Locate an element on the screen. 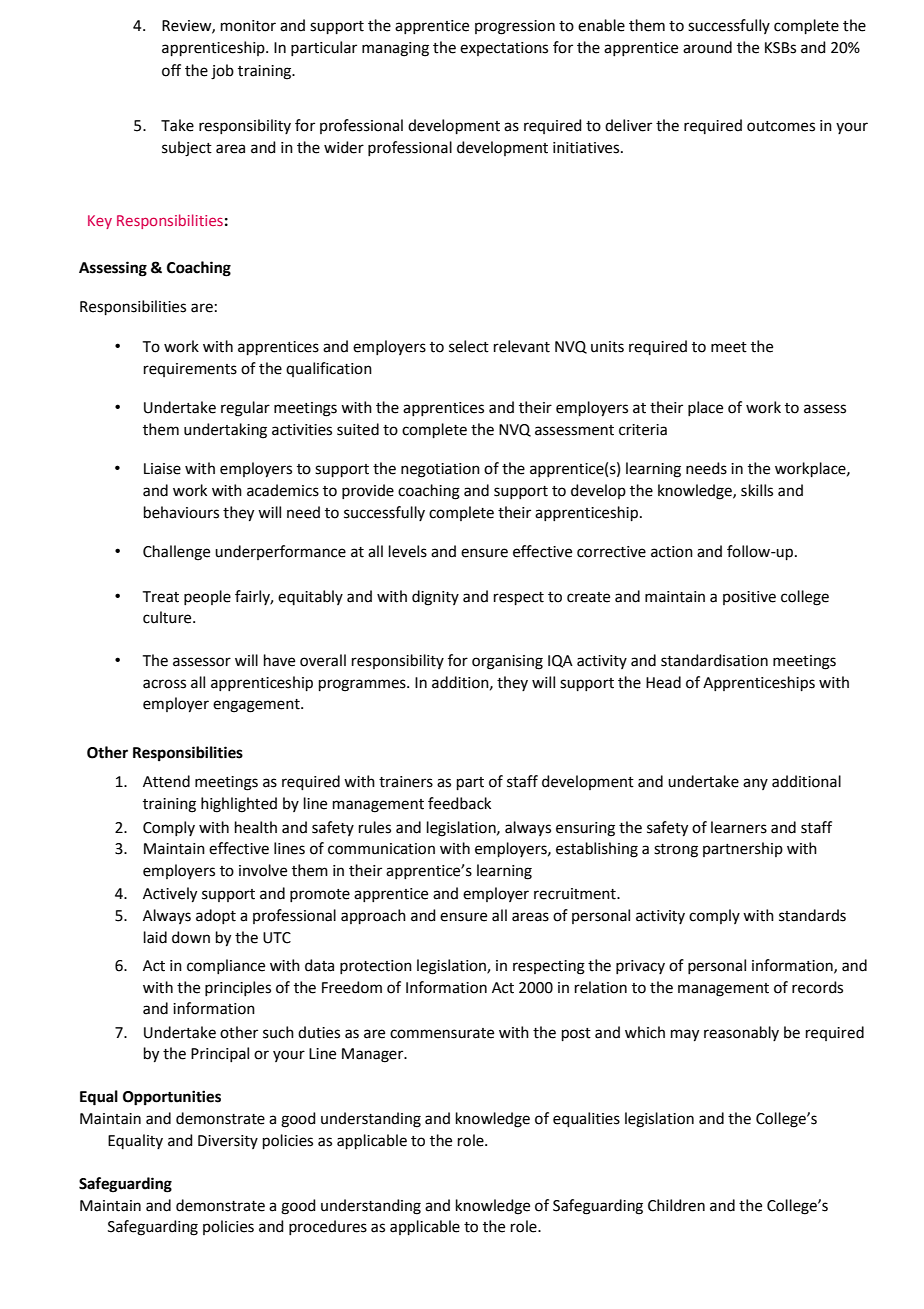  Diversity is located at coordinates (228, 1142).
